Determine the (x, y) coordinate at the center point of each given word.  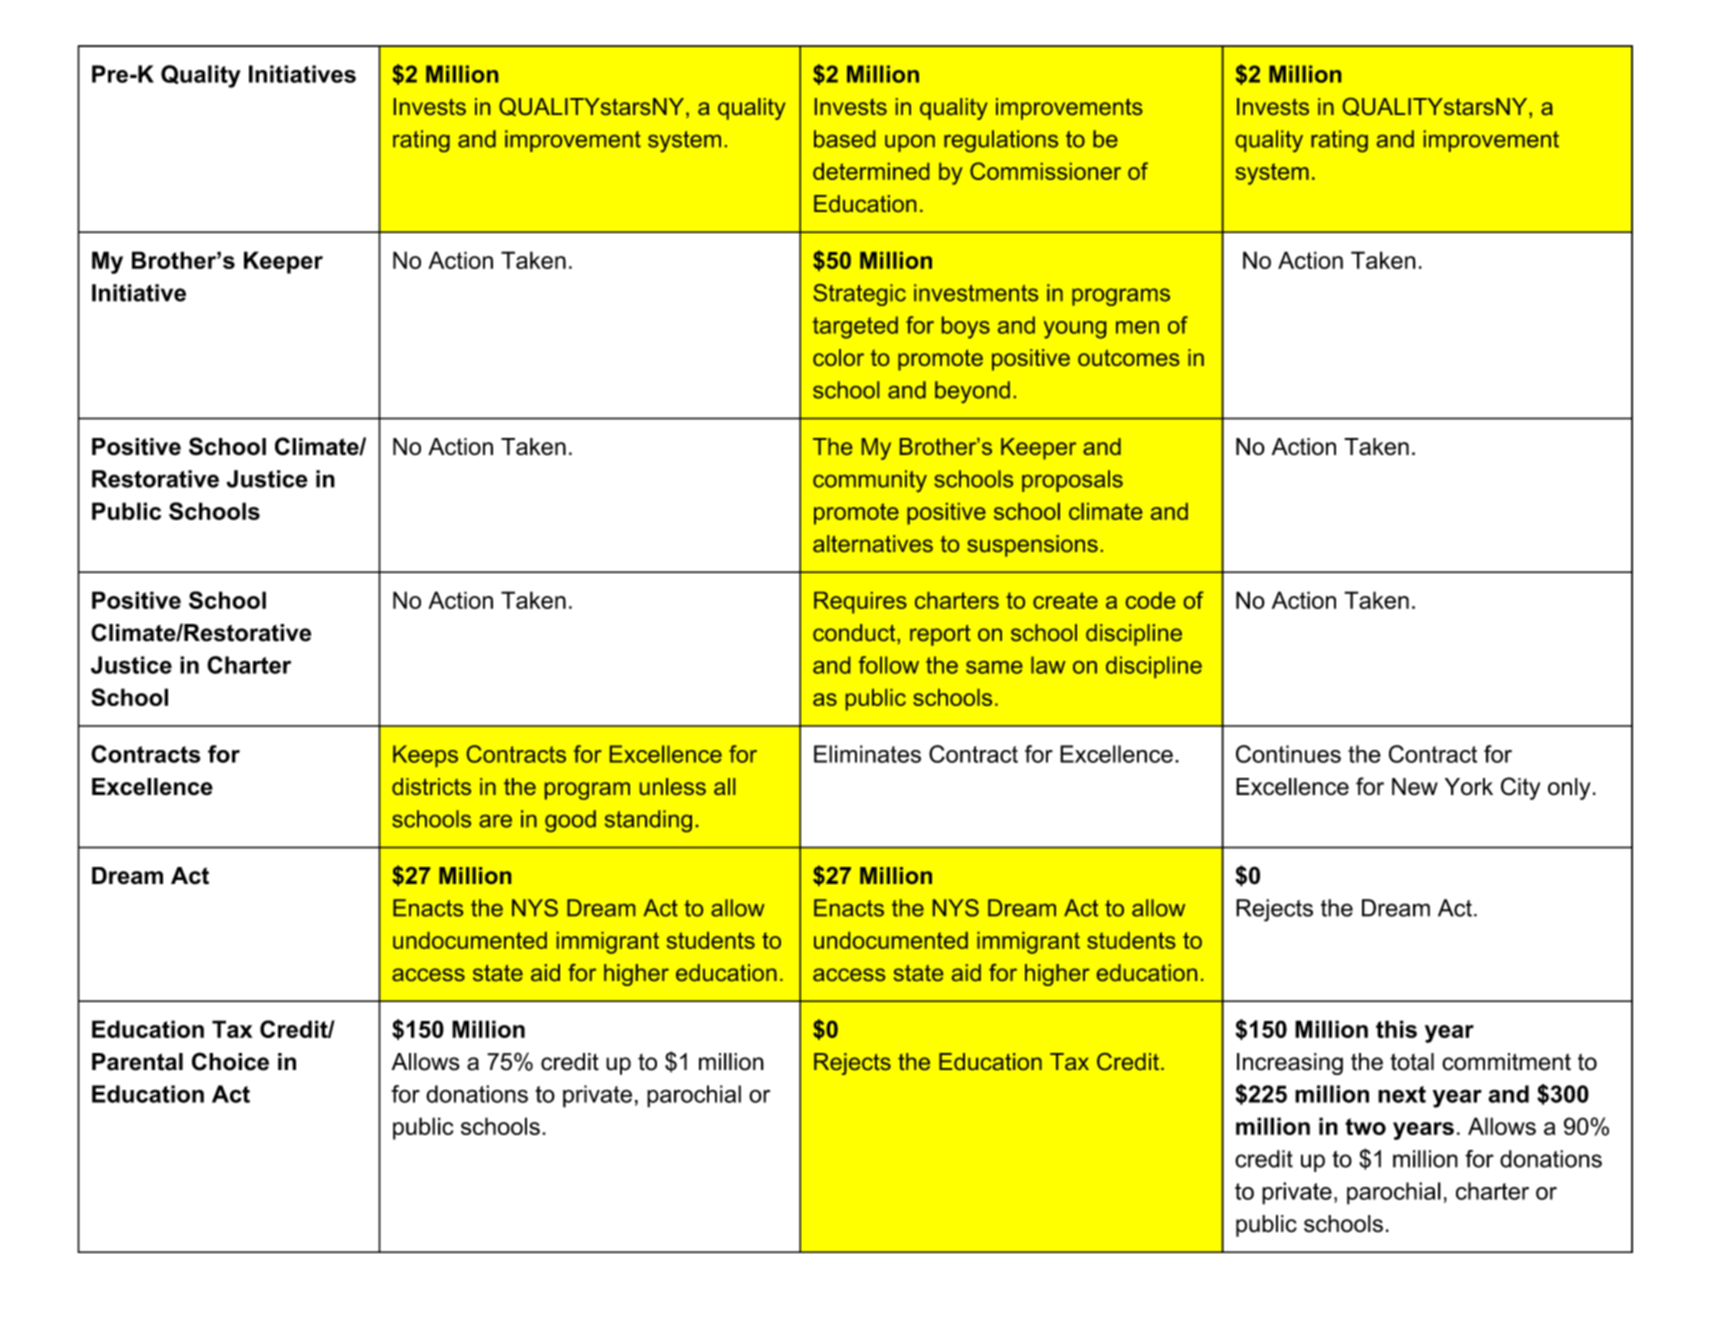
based (844, 139)
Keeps (425, 756)
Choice (230, 1061)
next (1402, 1094)
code (1150, 600)
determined (871, 171)
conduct (855, 632)
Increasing (1290, 1064)
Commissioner (1045, 171)
